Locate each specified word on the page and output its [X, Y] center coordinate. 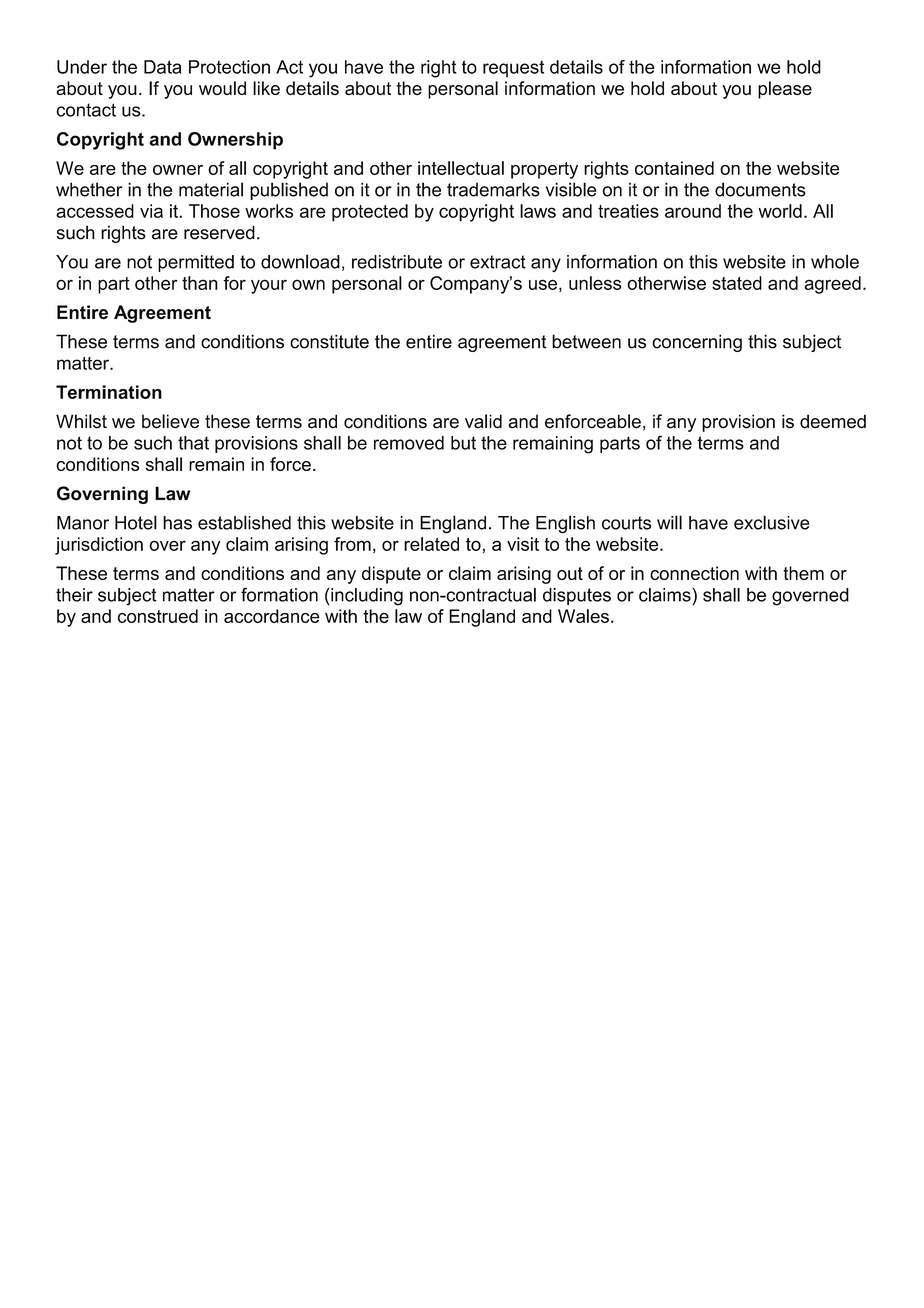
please [785, 90]
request [513, 69]
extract [498, 262]
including [366, 597]
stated [737, 283]
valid [483, 421]
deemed [833, 421]
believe [170, 421]
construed [158, 616]
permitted [196, 263]
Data [162, 67]
